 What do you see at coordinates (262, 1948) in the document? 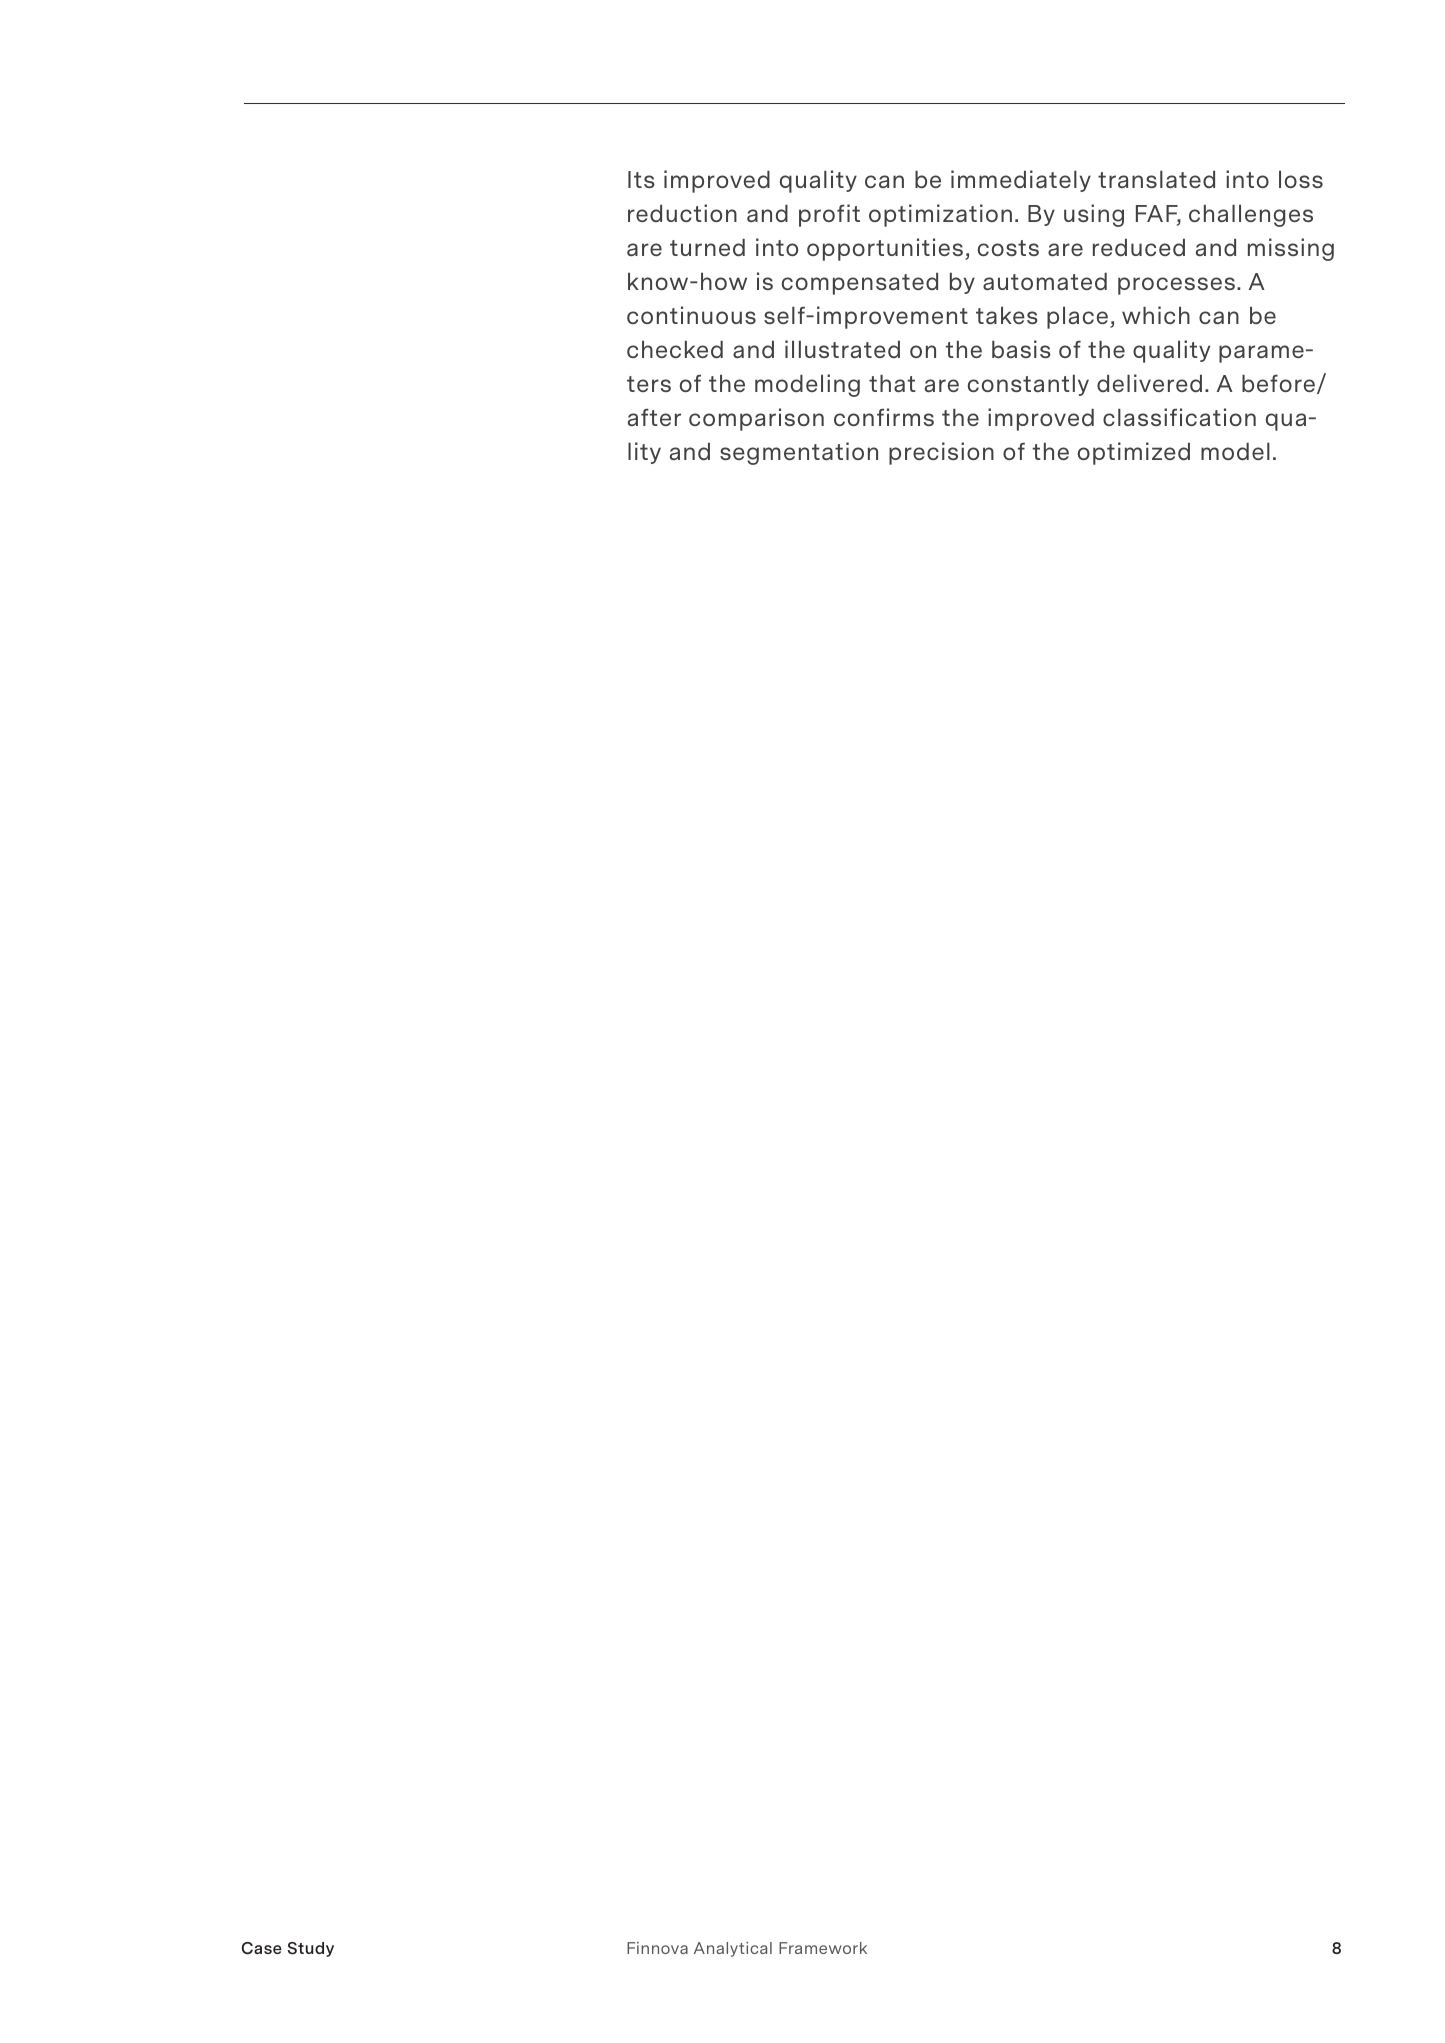
I see `Case` at bounding box center [262, 1948].
